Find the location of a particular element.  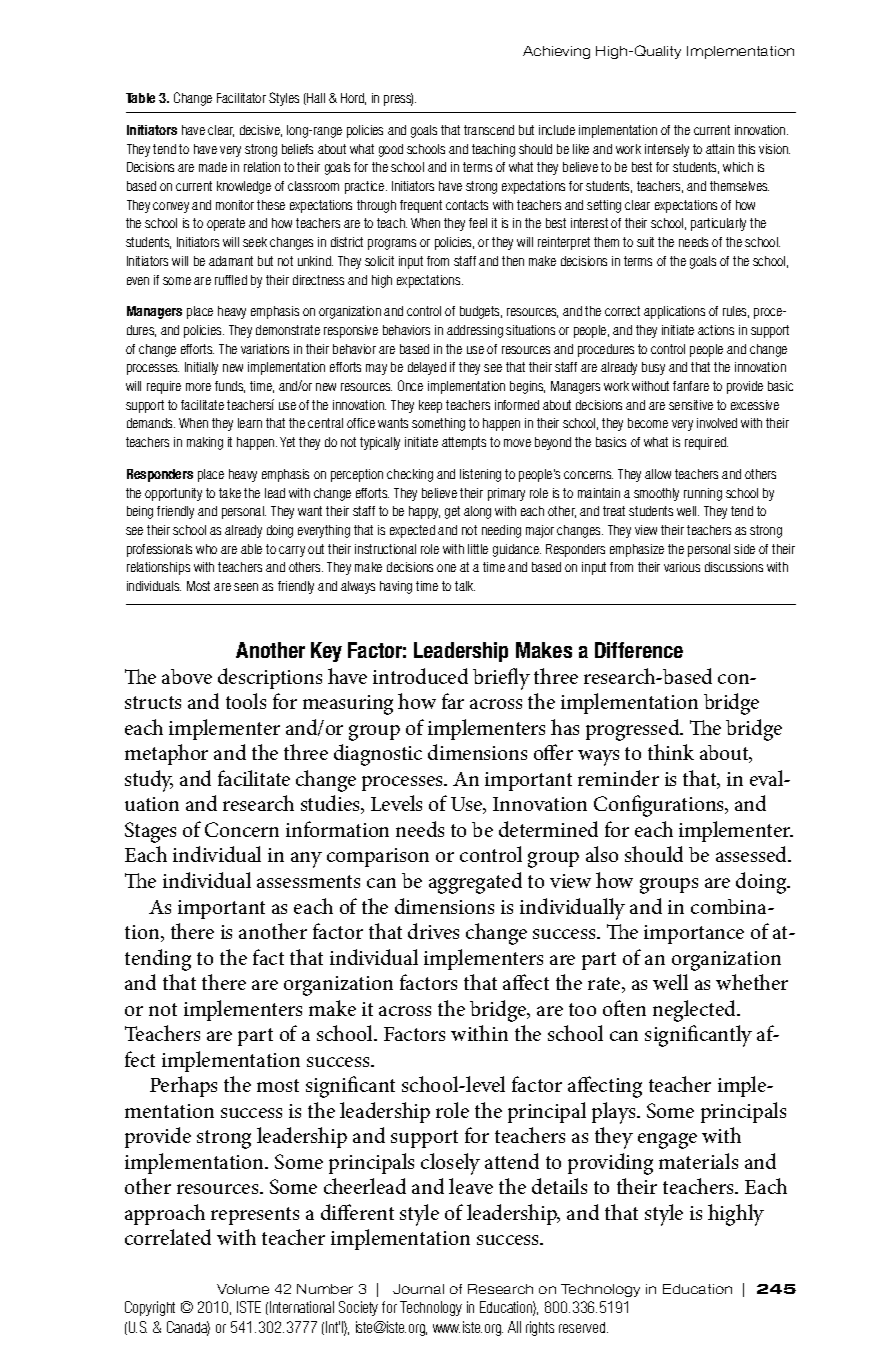

transcend is located at coordinates (489, 130).
